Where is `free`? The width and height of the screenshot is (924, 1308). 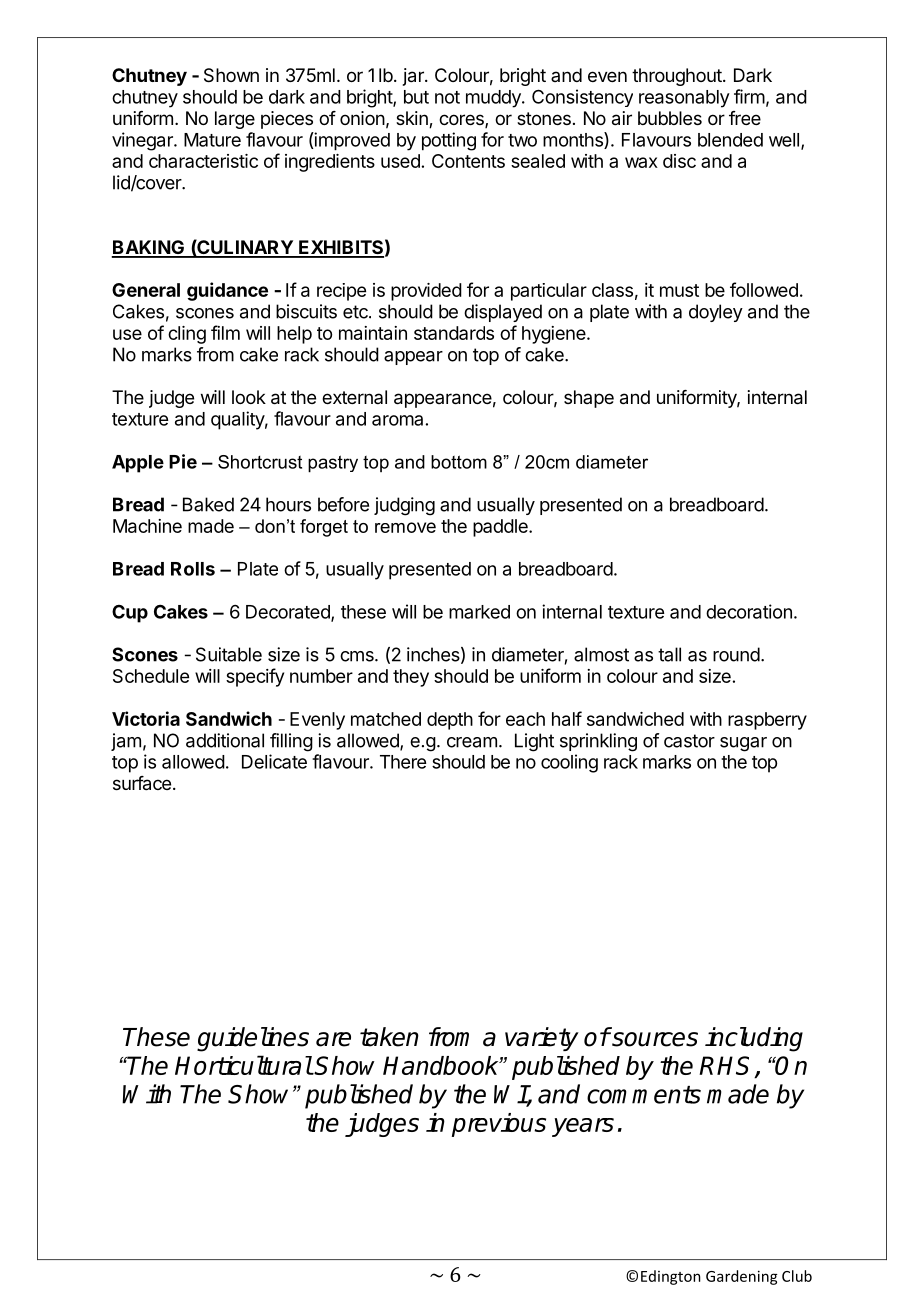 free is located at coordinates (745, 118).
